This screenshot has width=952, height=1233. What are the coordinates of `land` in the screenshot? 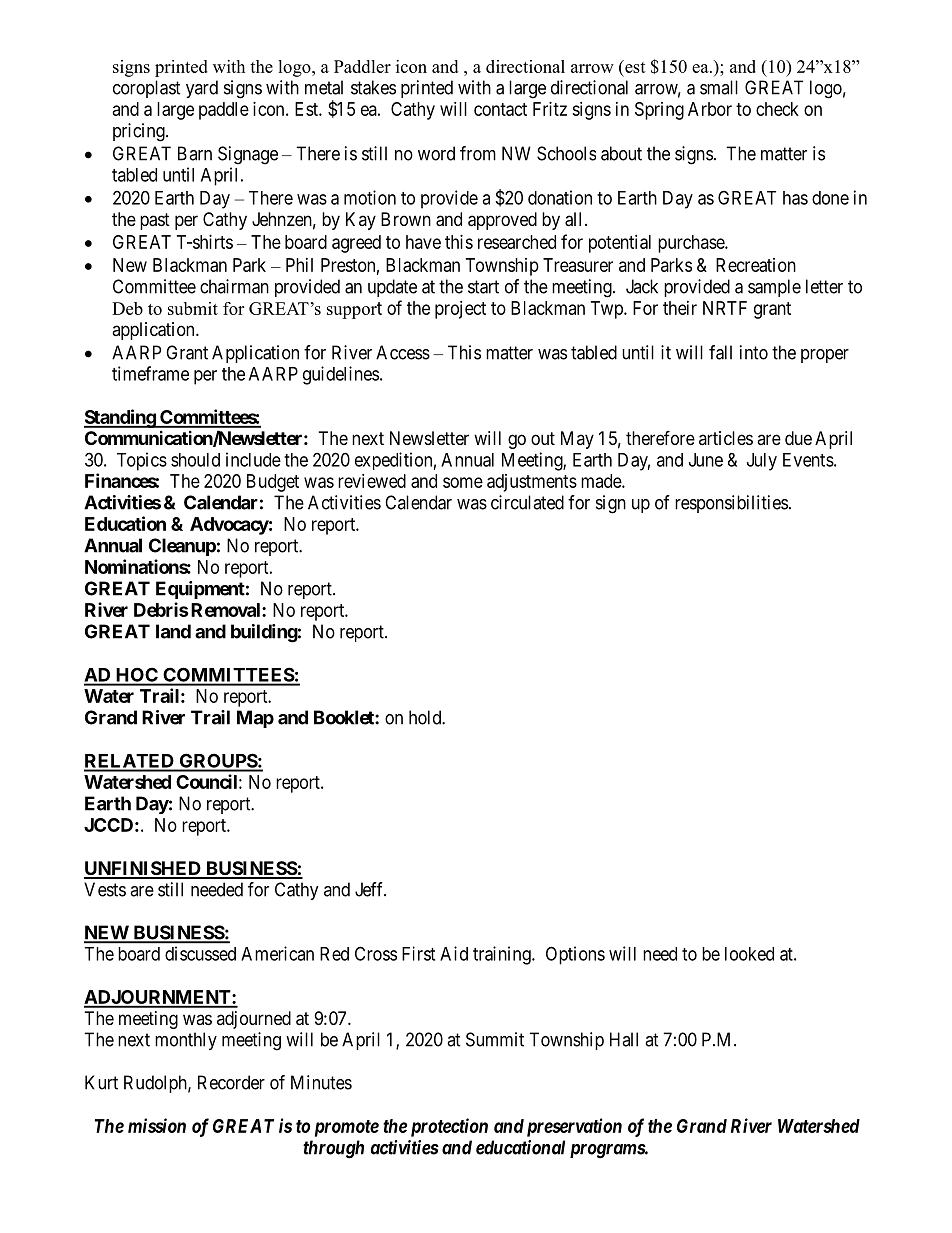 It's located at (173, 631).
